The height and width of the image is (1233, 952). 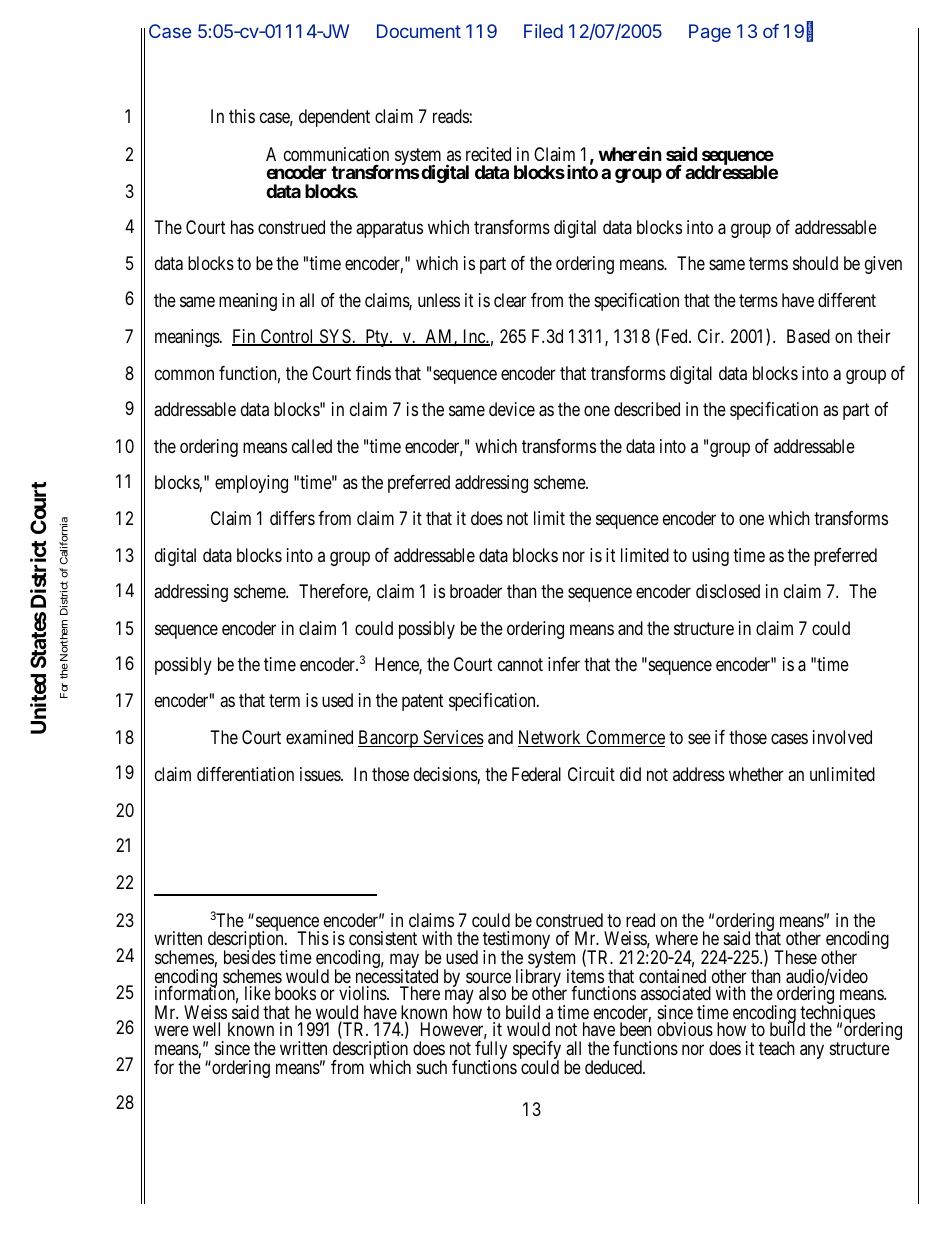 What do you see at coordinates (537, 1051) in the image?
I see `specify` at bounding box center [537, 1051].
